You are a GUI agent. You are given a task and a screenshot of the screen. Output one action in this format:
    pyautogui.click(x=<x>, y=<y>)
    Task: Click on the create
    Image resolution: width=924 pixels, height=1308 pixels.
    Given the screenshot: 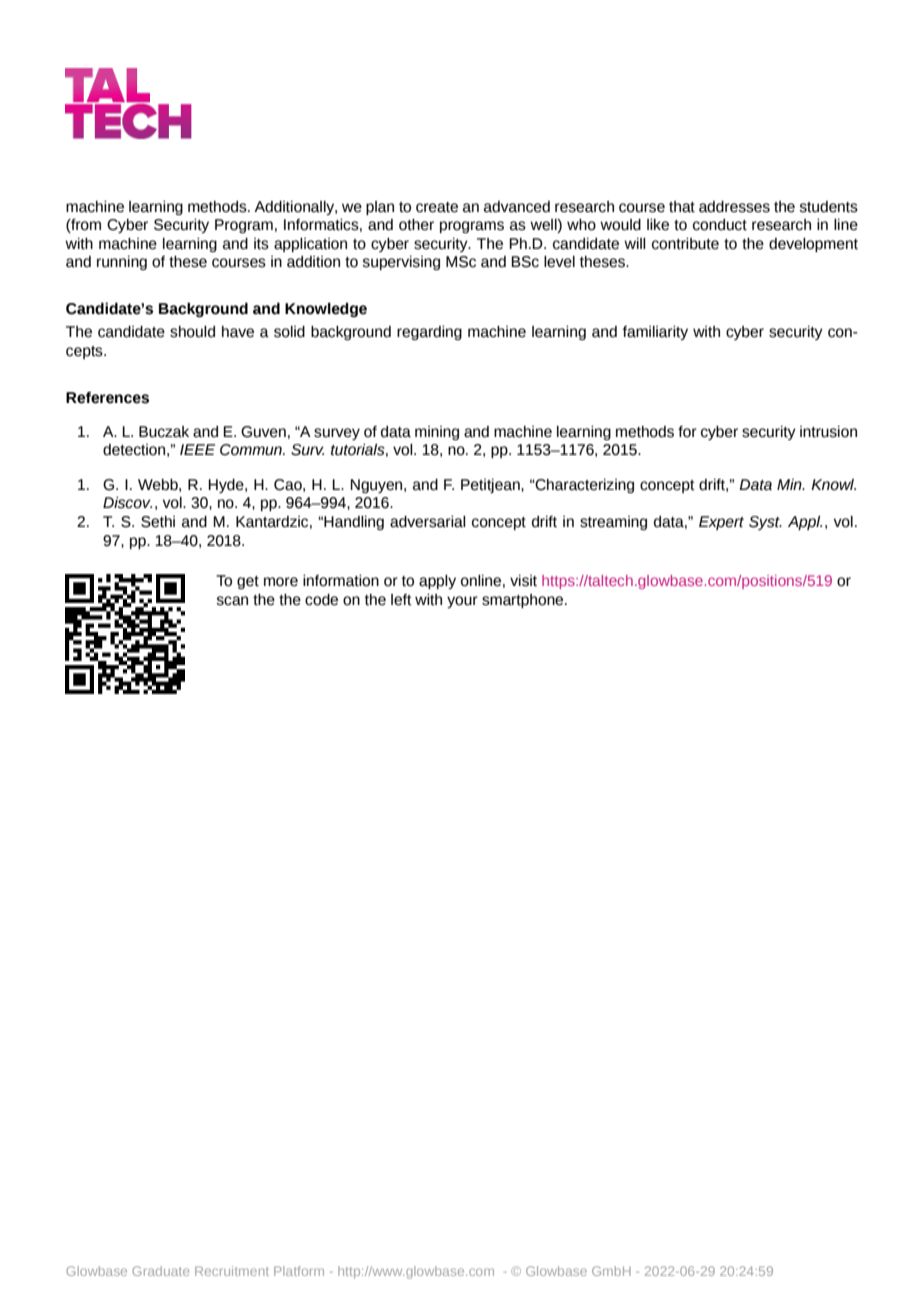 What is the action you would take?
    pyautogui.click(x=437, y=207)
